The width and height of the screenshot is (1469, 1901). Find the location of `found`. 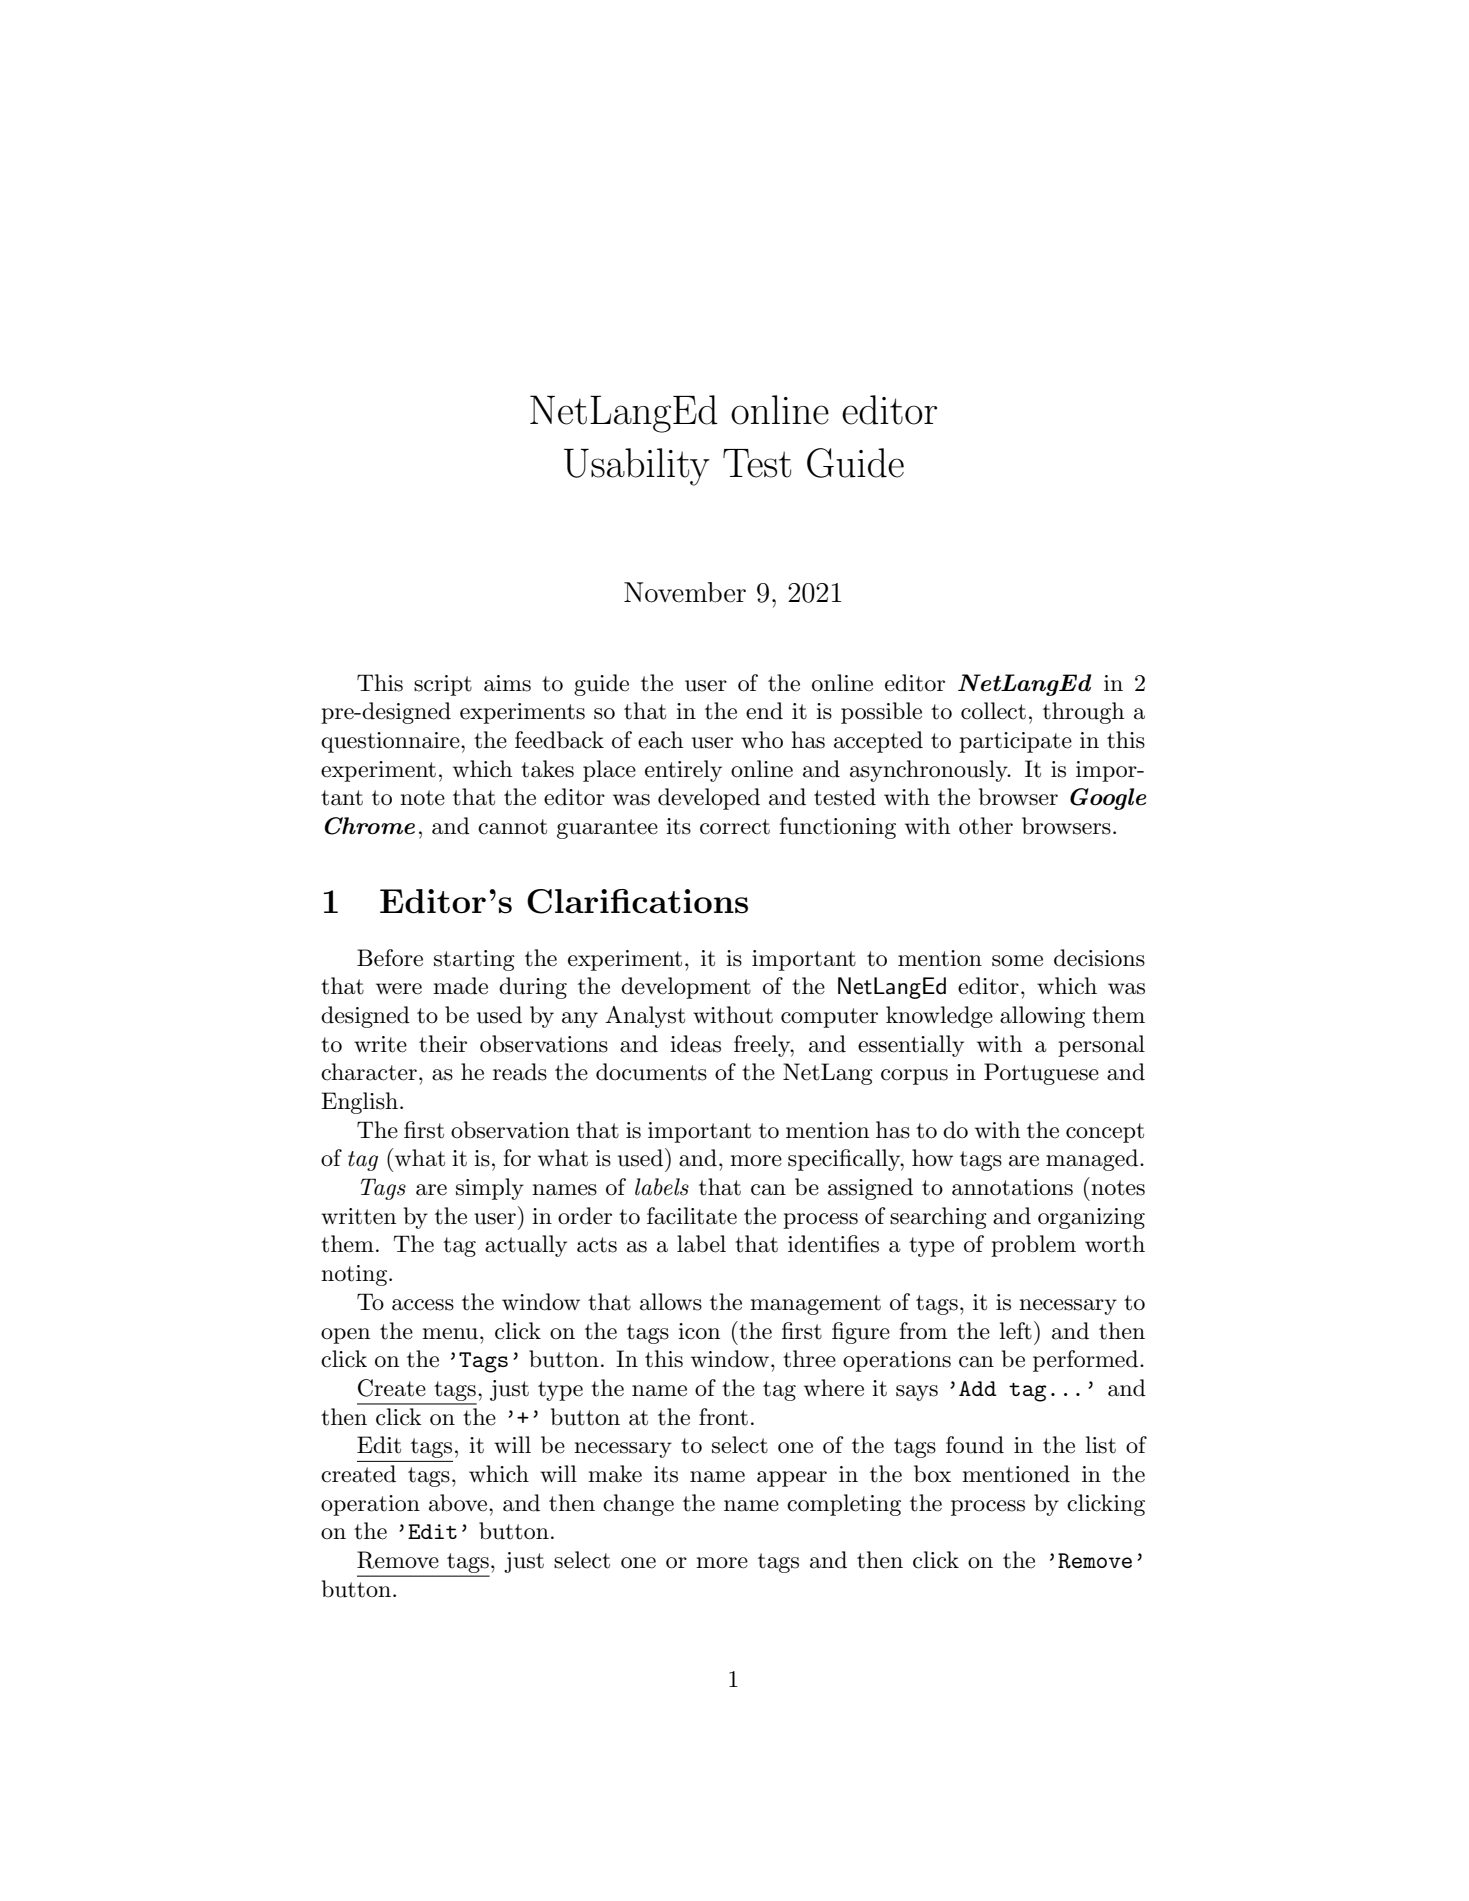

found is located at coordinates (975, 1445).
